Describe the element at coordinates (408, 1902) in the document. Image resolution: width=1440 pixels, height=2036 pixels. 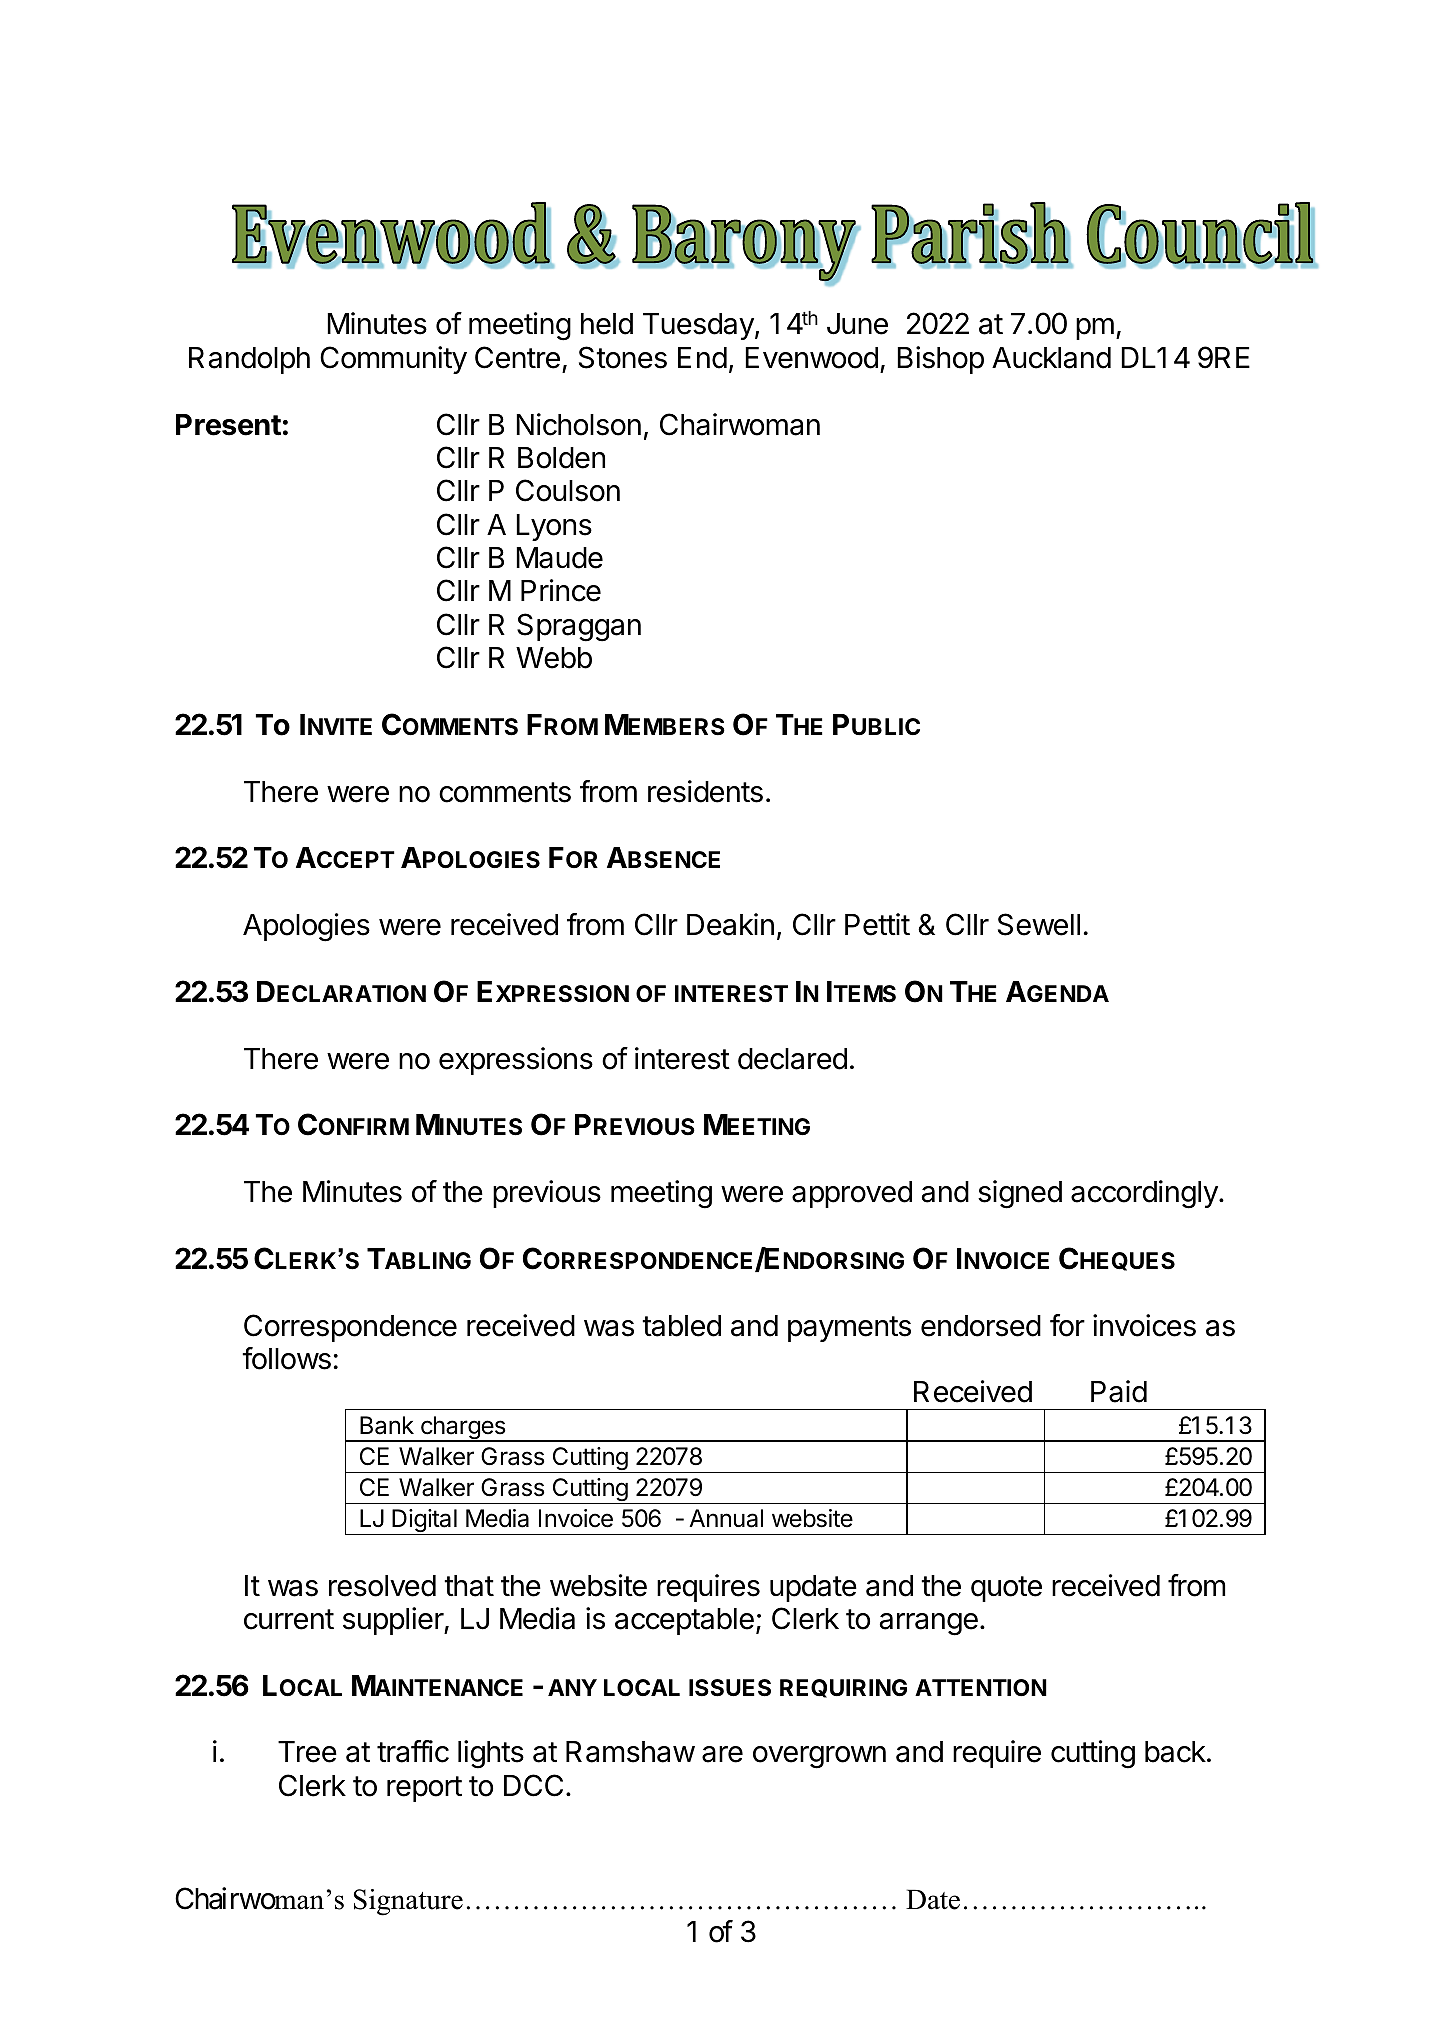
I see `Signature` at that location.
